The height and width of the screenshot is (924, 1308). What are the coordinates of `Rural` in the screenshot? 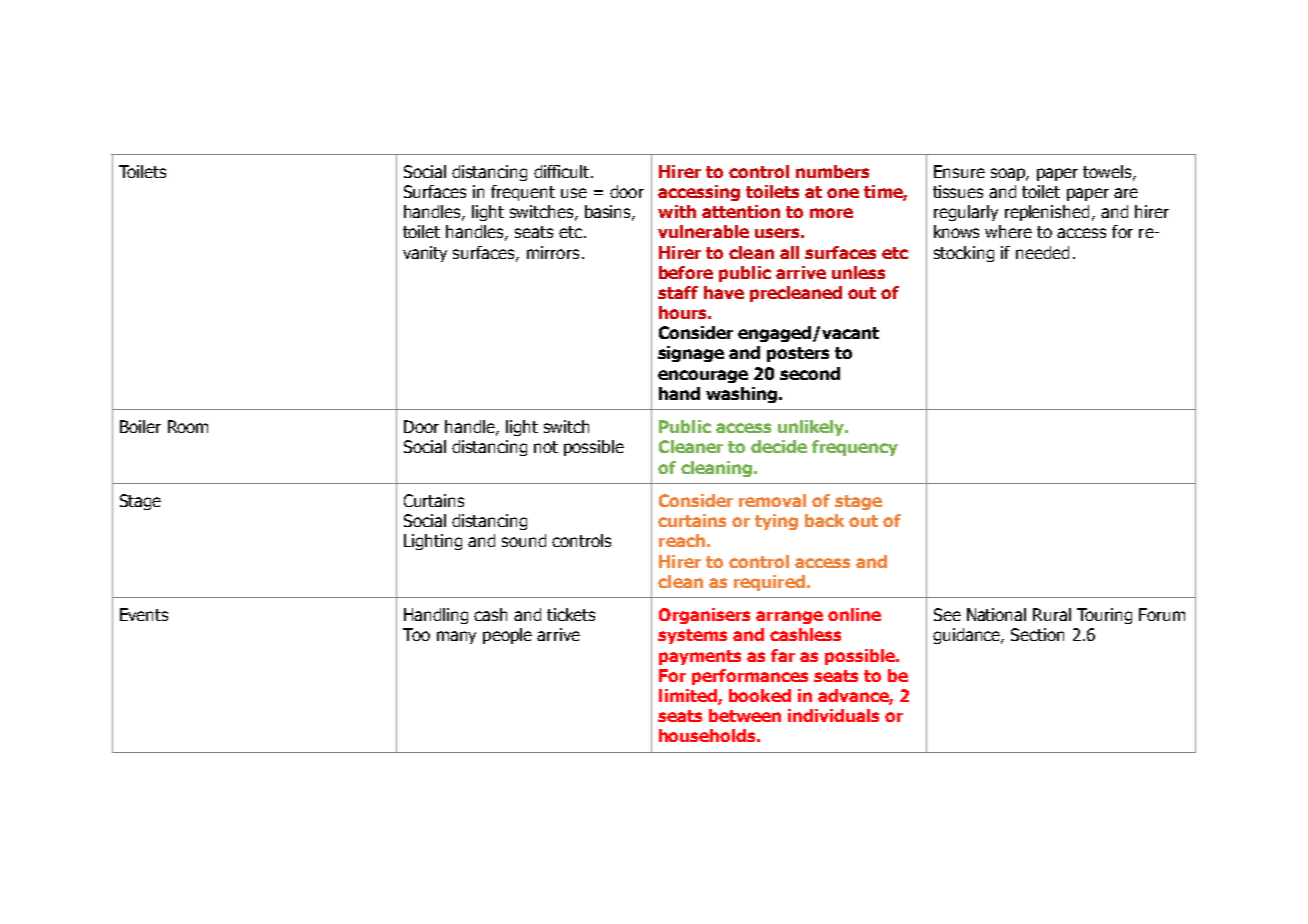 It's located at (1052, 614).
